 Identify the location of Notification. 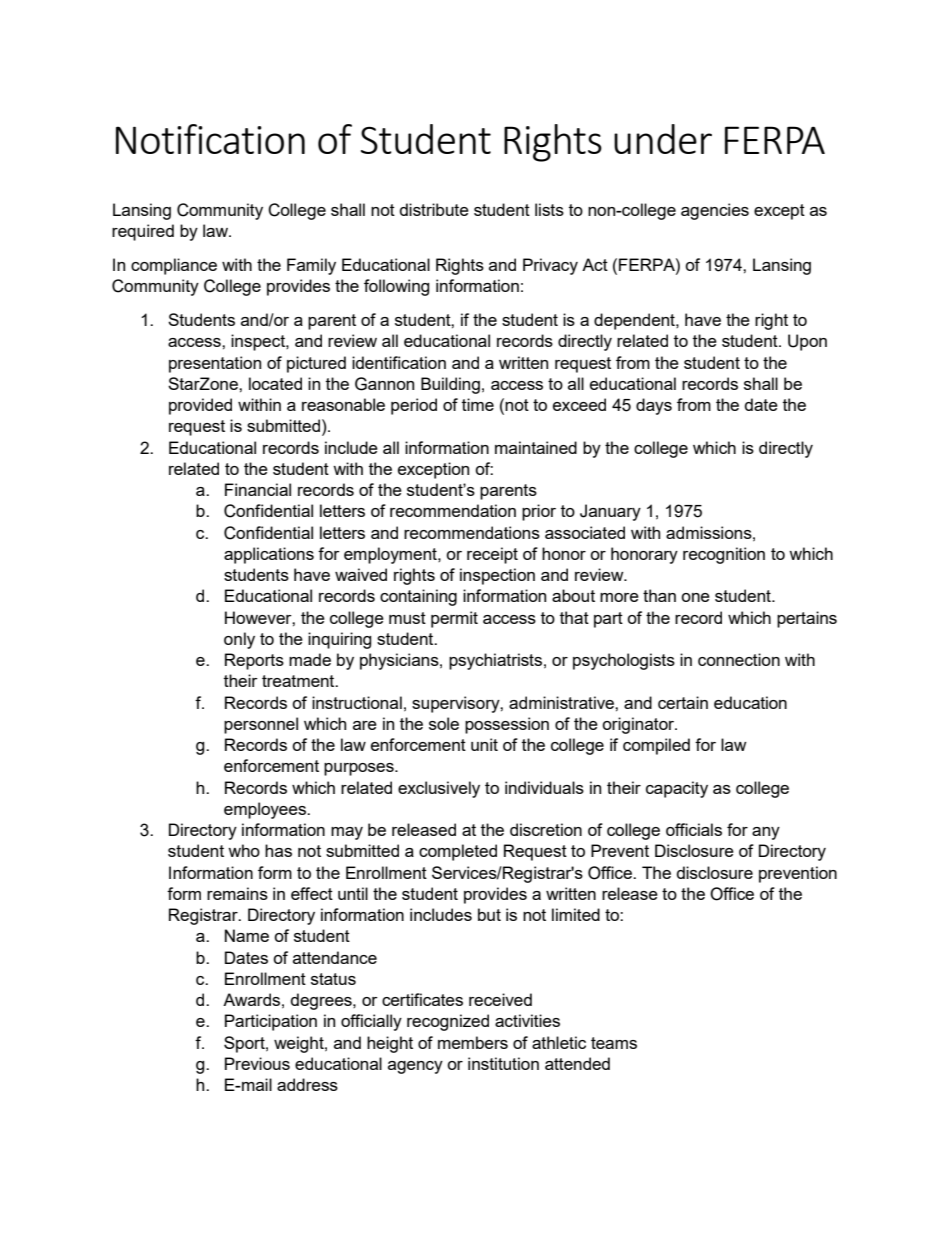
(210, 139).
